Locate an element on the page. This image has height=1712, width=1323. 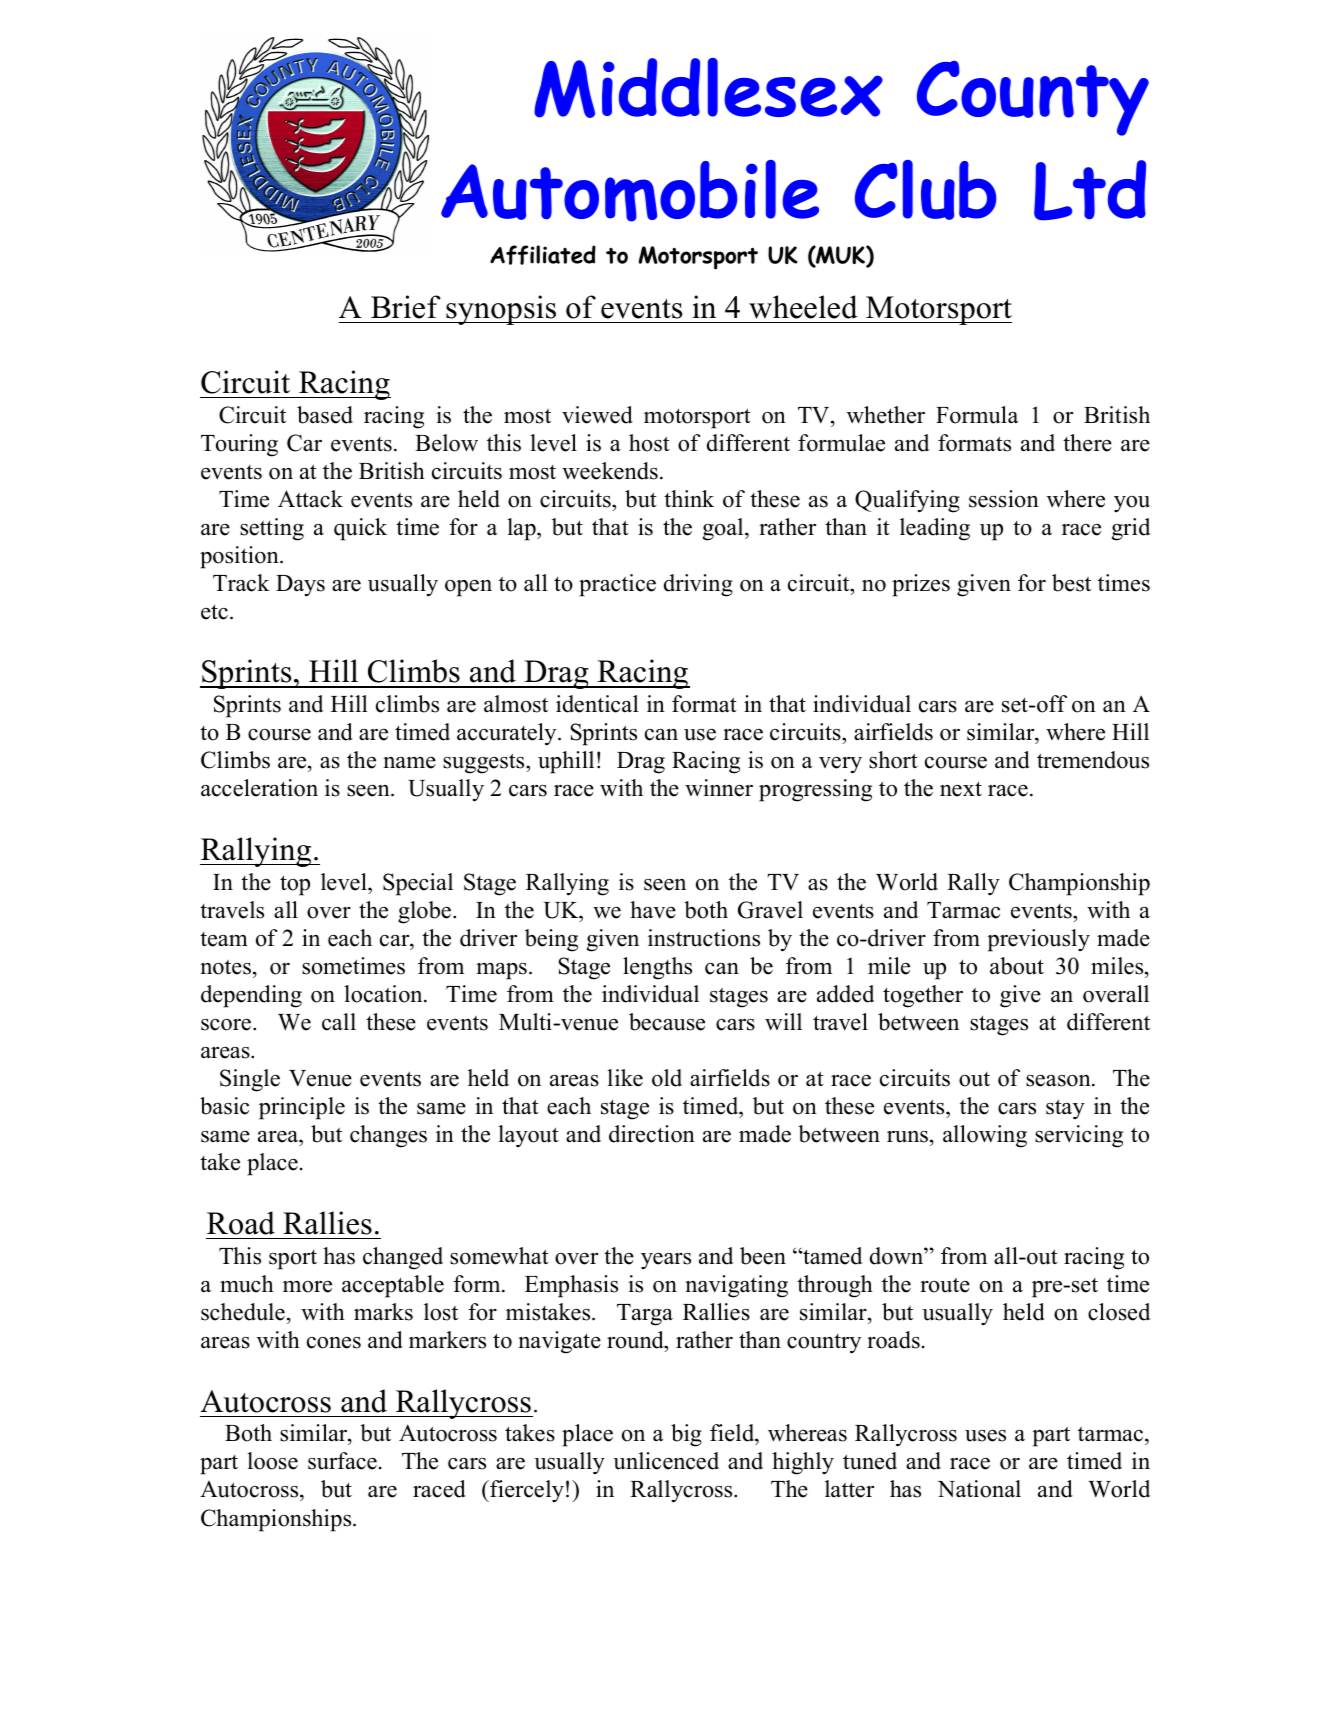
allowing is located at coordinates (985, 1136).
